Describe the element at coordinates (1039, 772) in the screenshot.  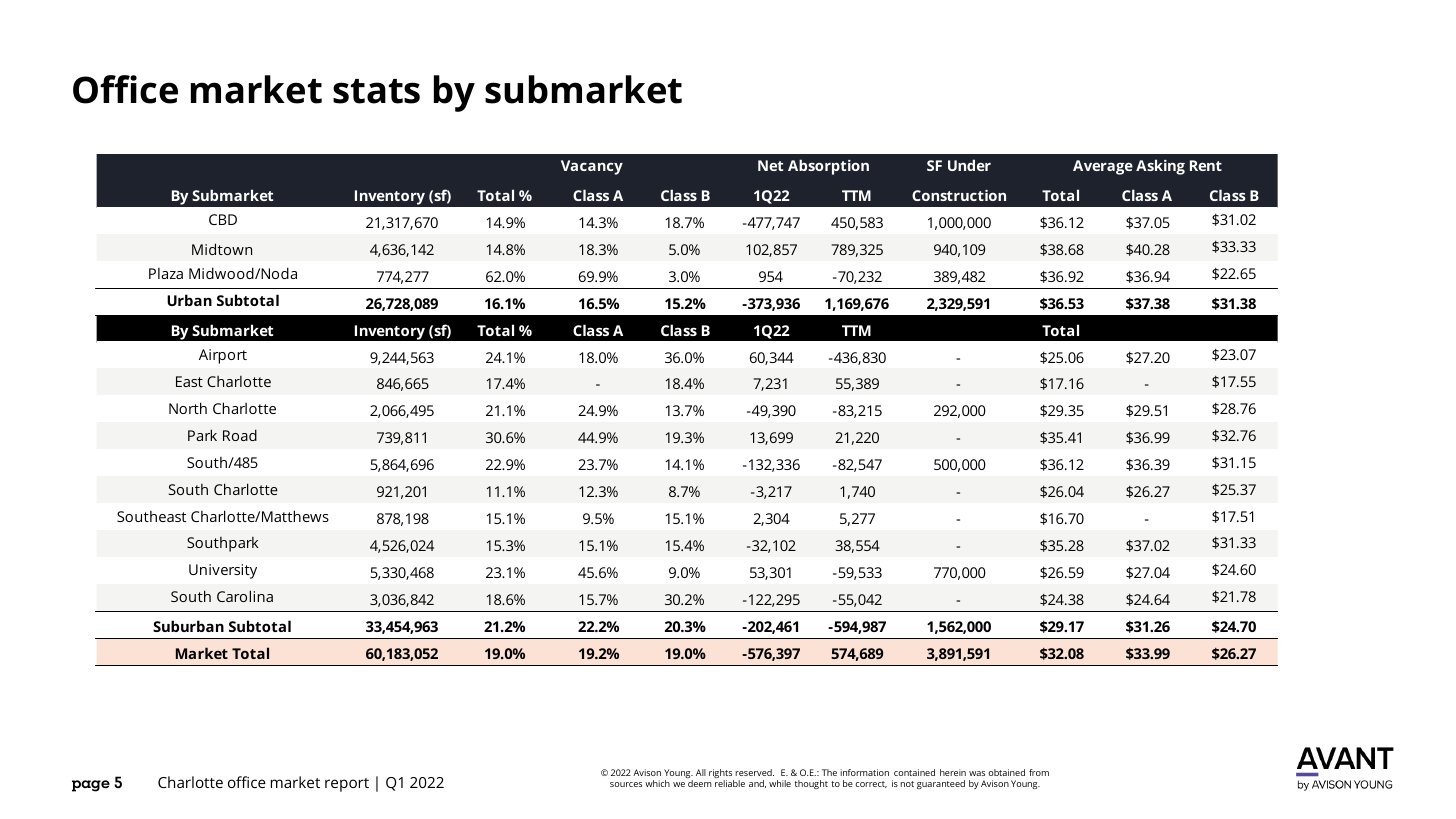
I see `from` at that location.
